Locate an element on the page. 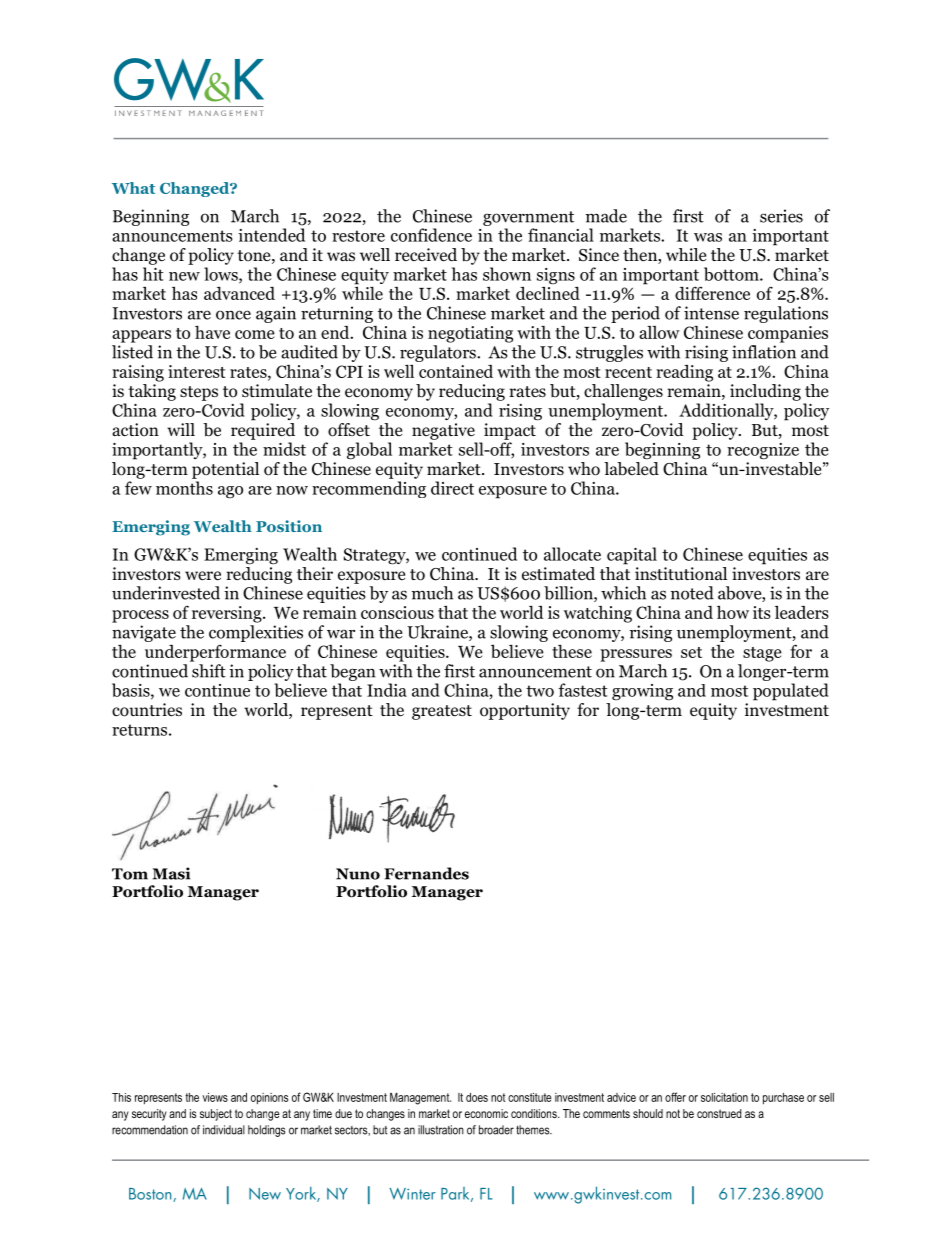 The width and height of the page is (952, 1233). individual is located at coordinates (224, 1130).
